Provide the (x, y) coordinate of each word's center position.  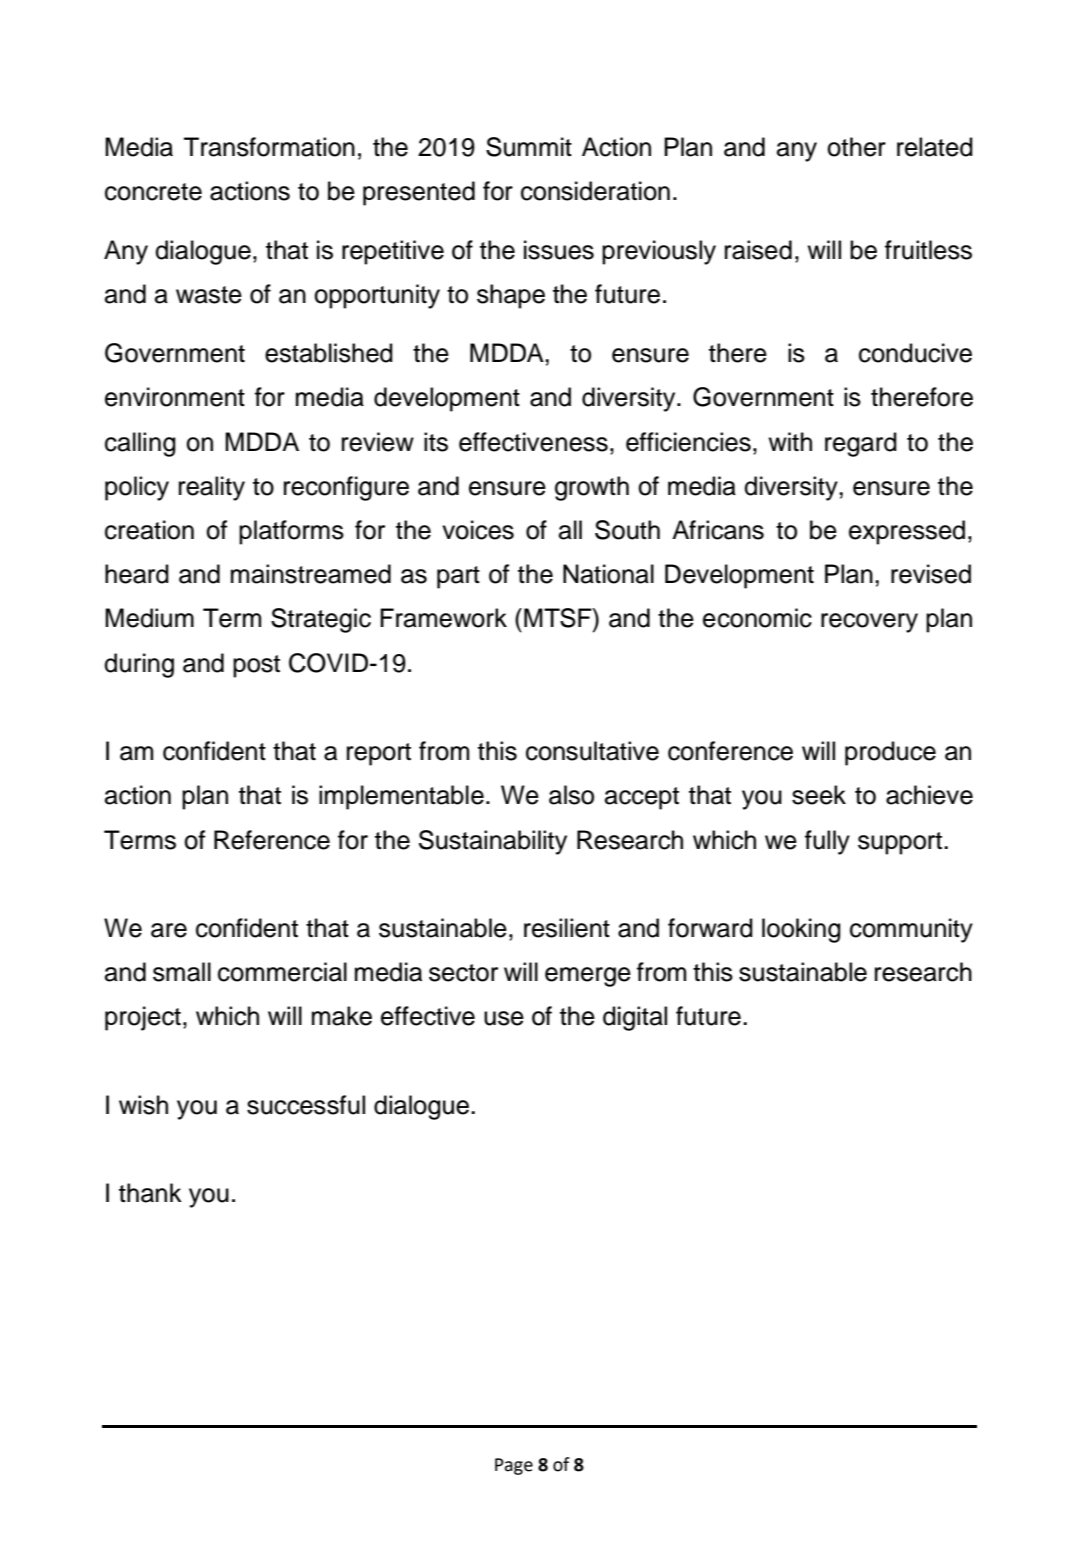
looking (801, 930)
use (504, 1018)
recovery (869, 623)
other (856, 147)
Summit (529, 147)
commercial (282, 972)
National (608, 574)
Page (514, 1466)
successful (306, 1105)
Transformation (269, 147)
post (256, 666)
